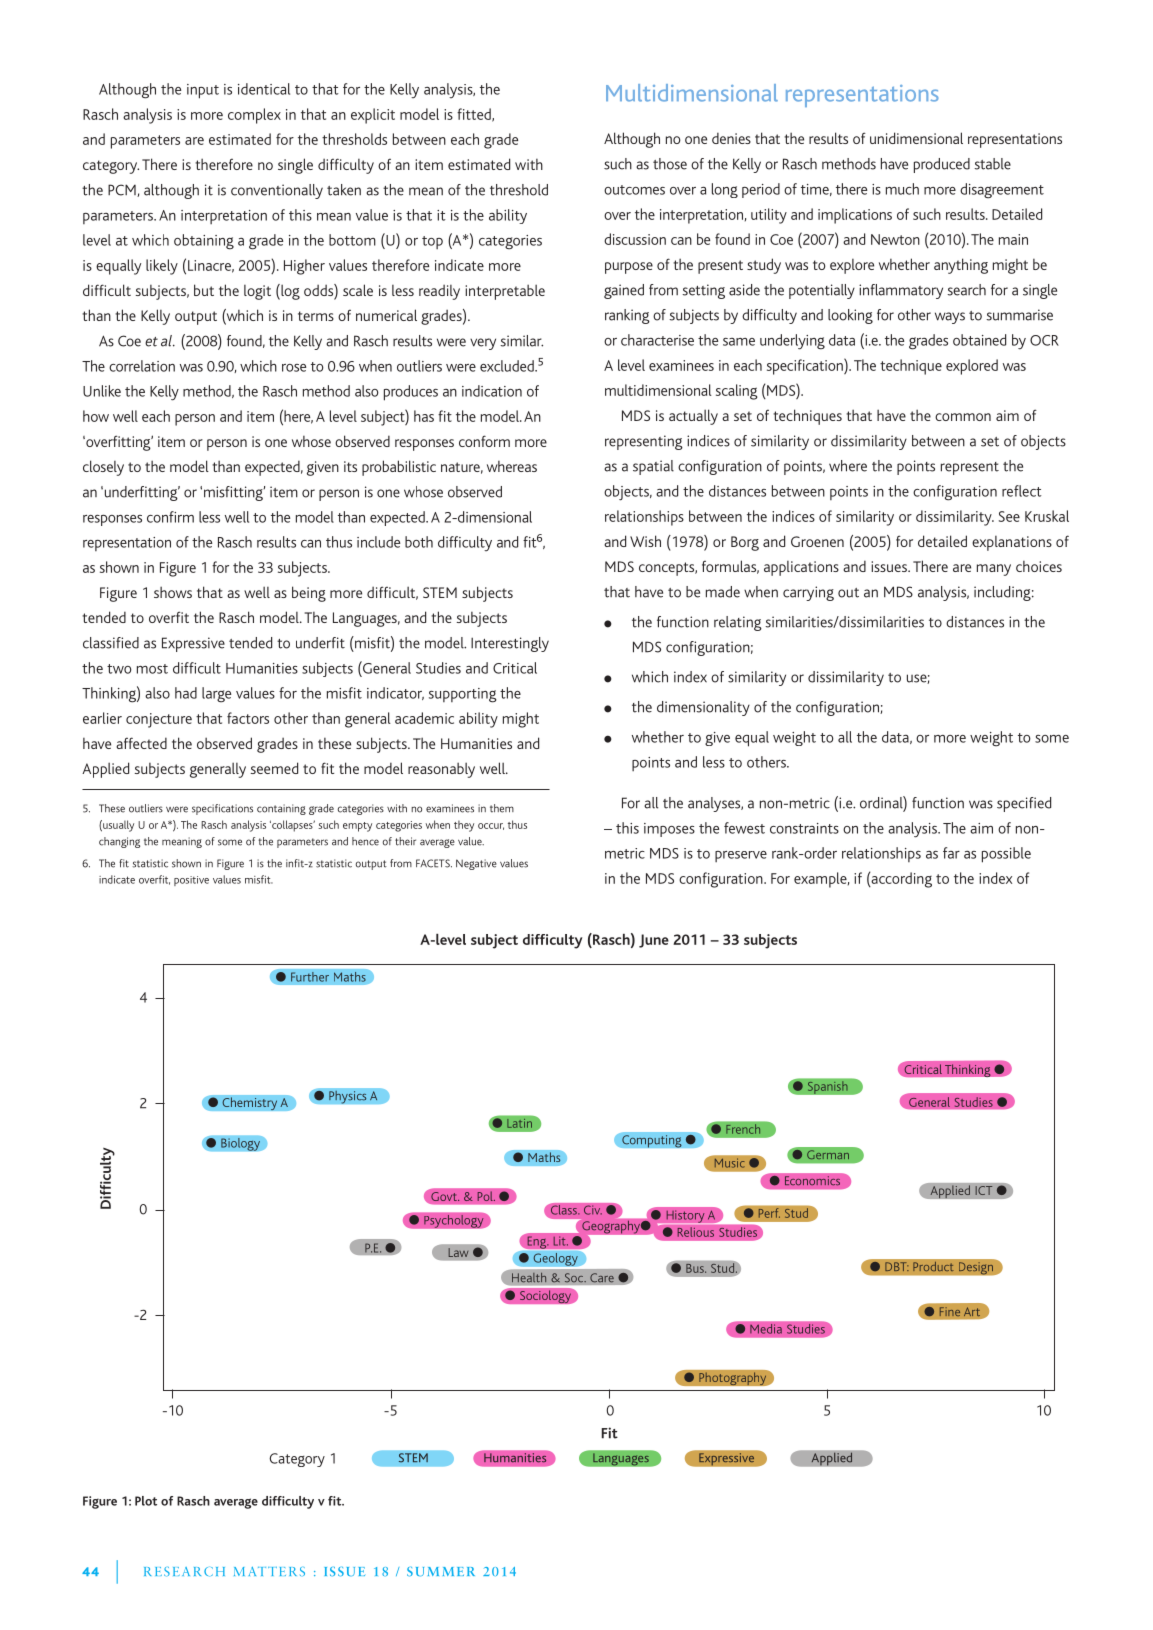 The image size is (1153, 1630). Describe the element at coordinates (653, 467) in the page. I see `spatial` at that location.
